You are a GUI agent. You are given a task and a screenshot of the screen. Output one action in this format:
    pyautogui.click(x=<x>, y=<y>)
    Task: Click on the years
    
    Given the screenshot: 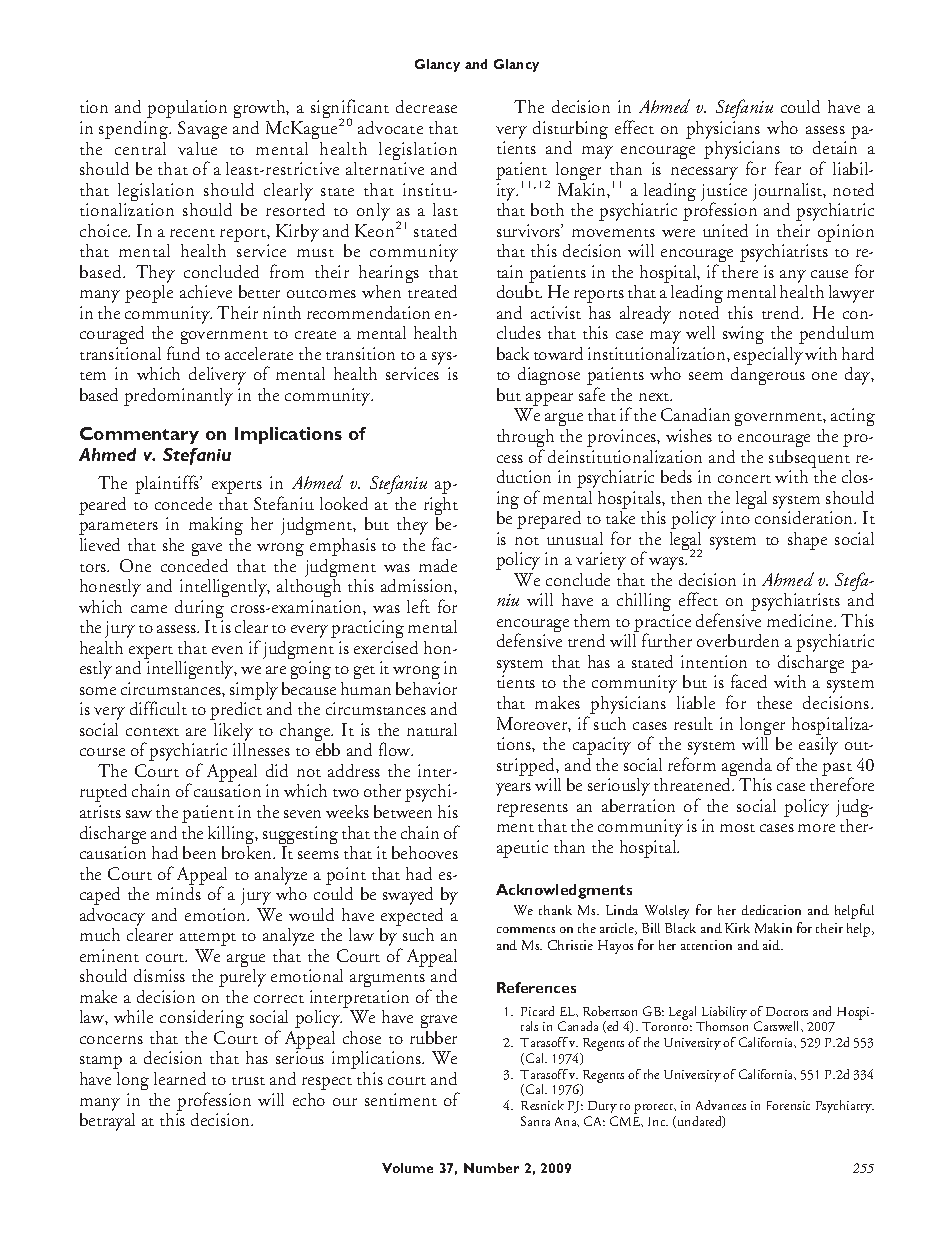 What is the action you would take?
    pyautogui.click(x=513, y=789)
